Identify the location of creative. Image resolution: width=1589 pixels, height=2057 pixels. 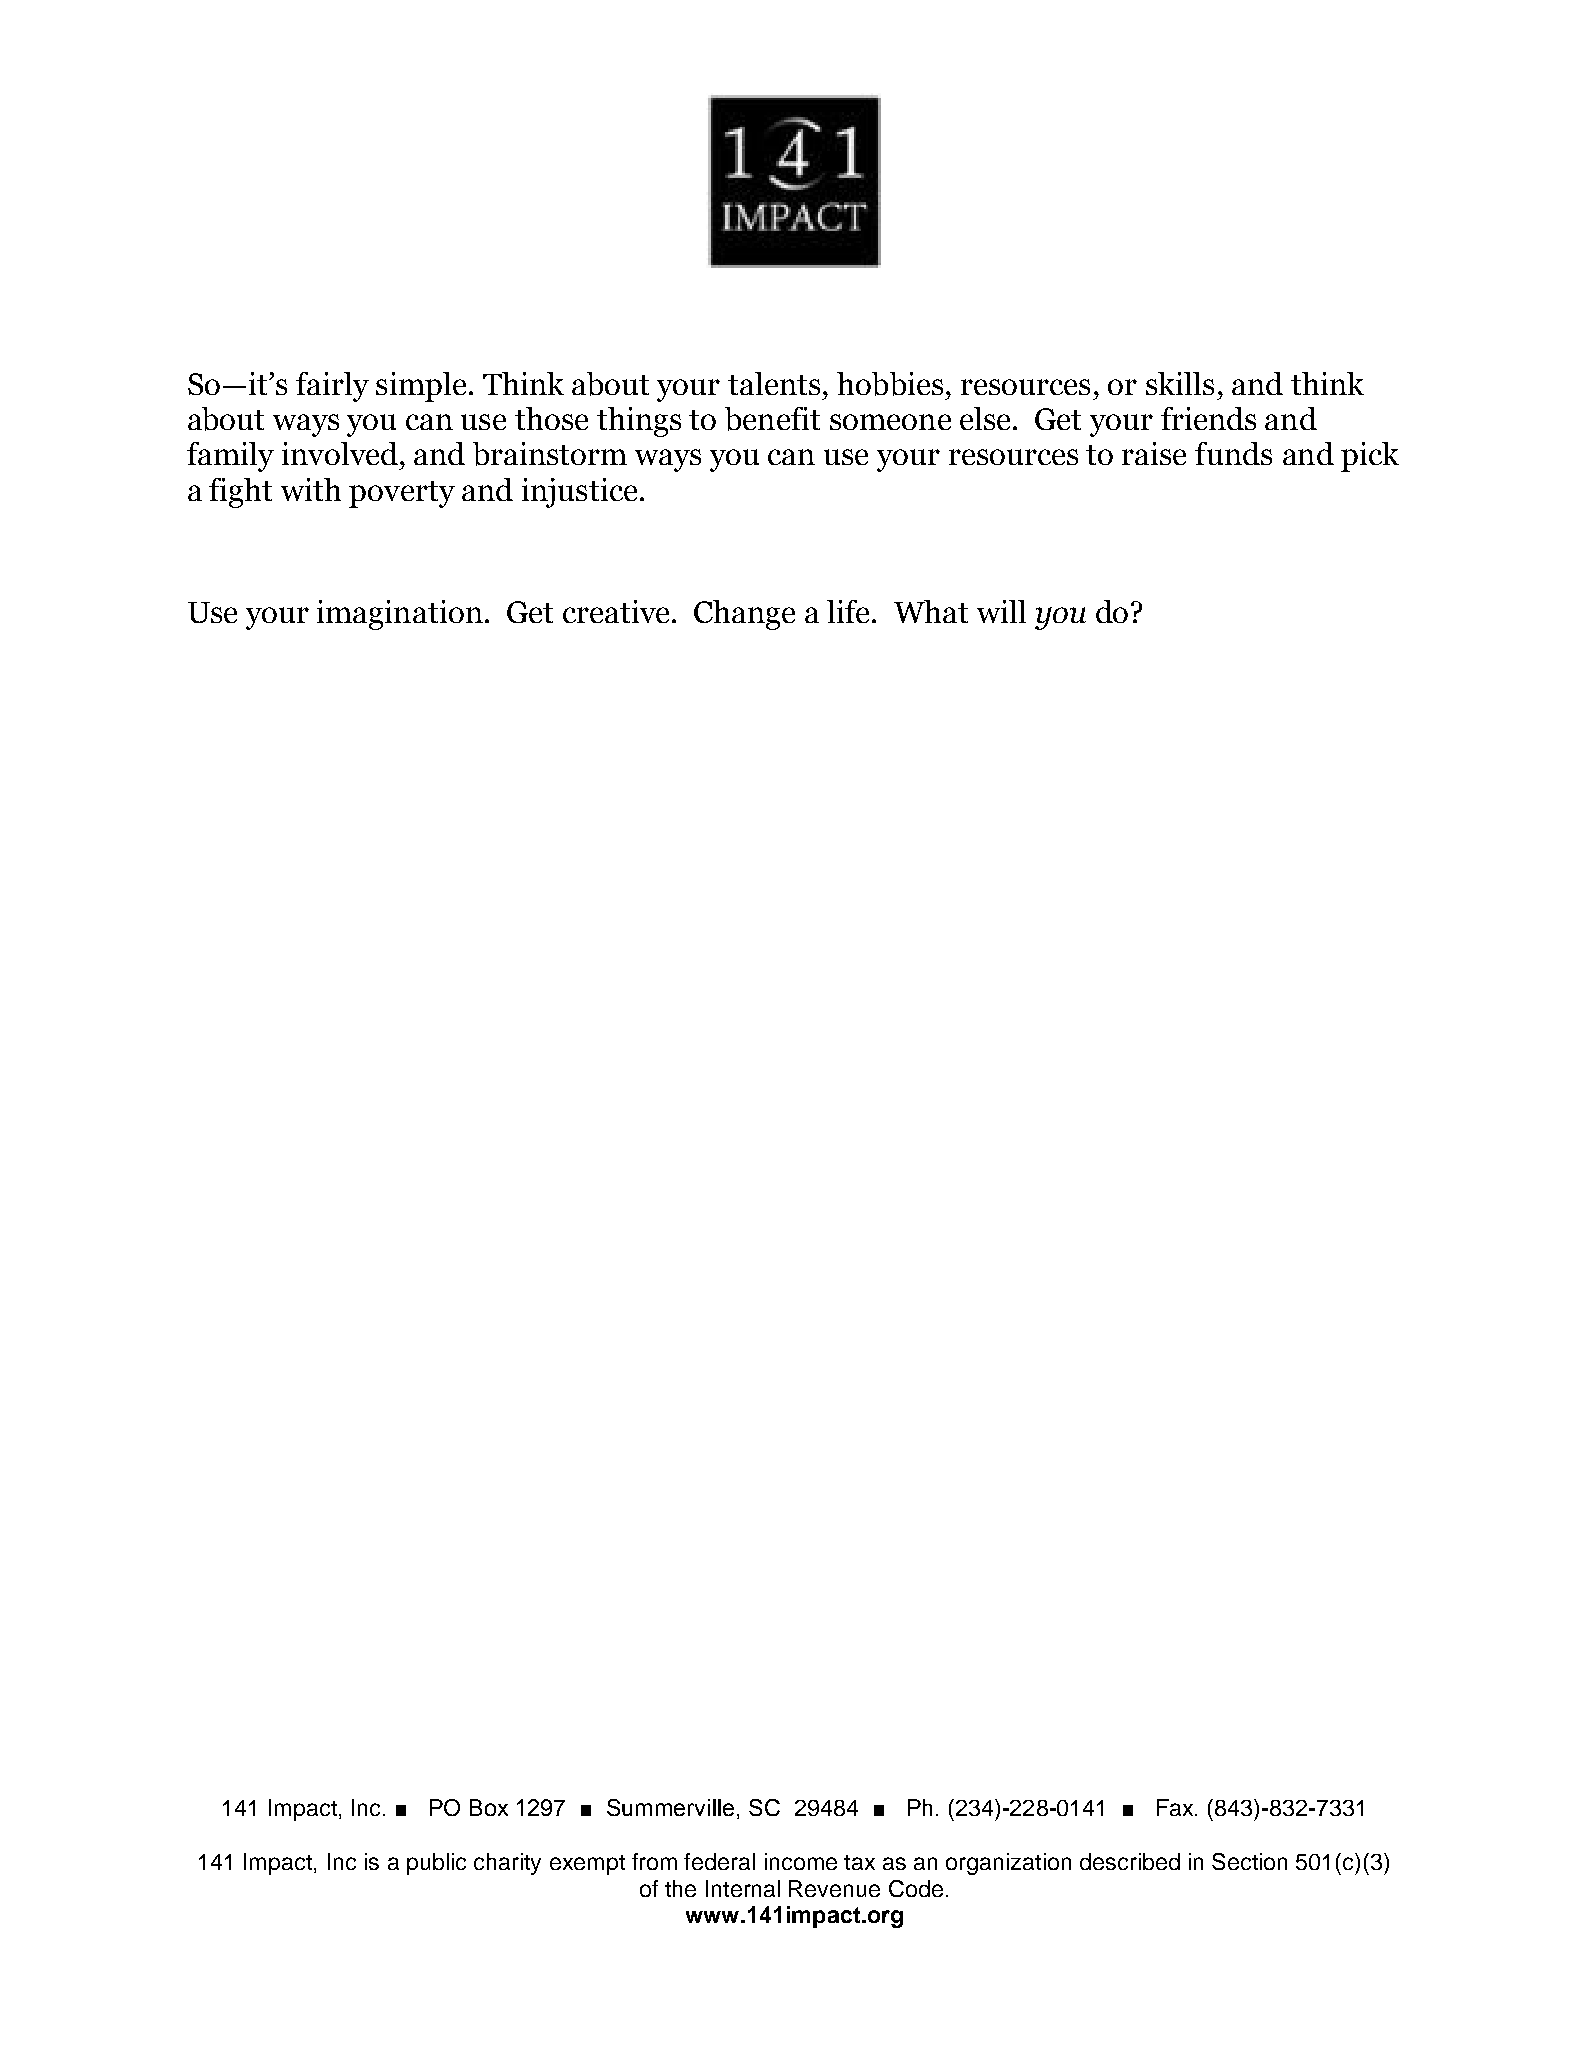
(616, 611).
